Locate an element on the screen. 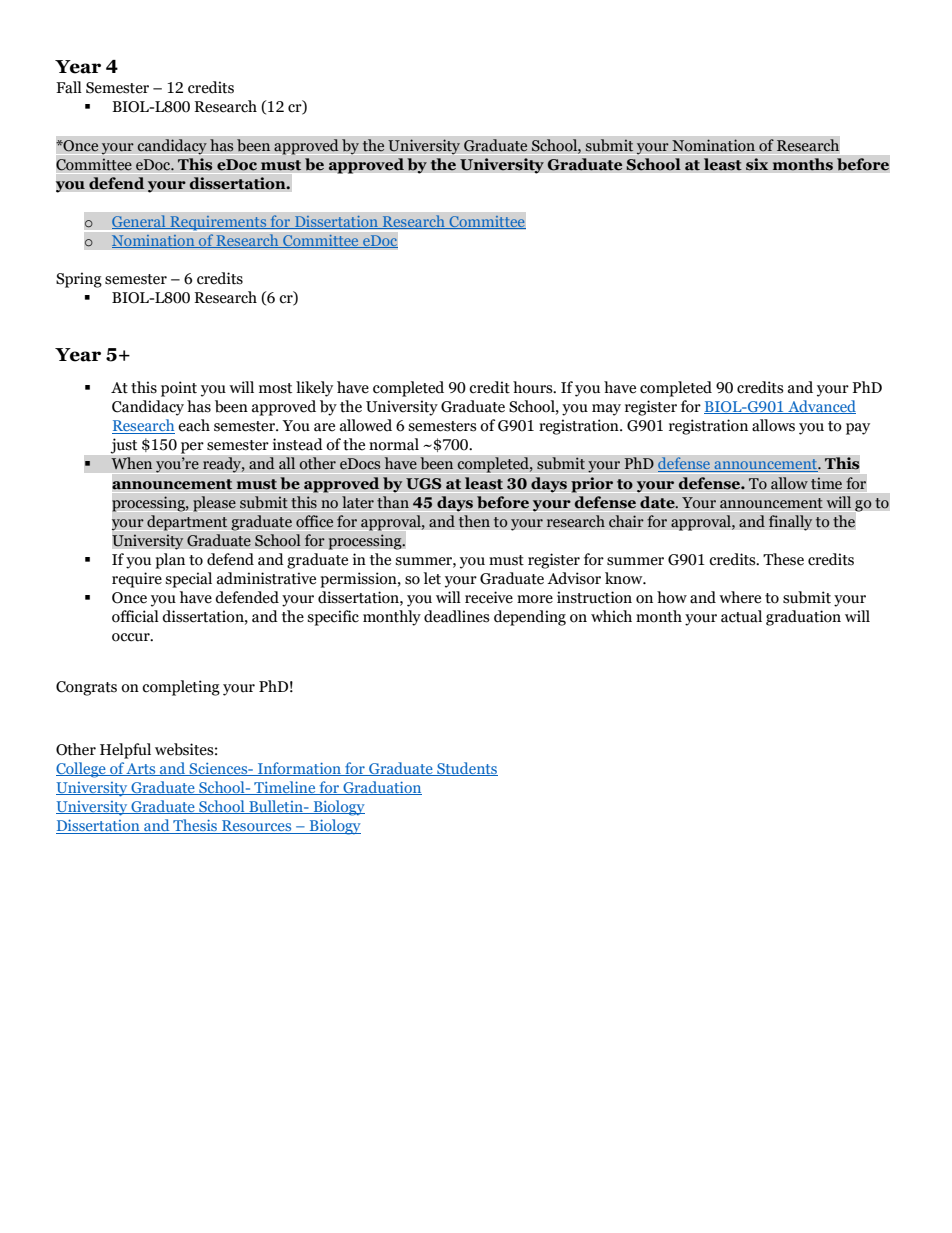  likely is located at coordinates (314, 389).
